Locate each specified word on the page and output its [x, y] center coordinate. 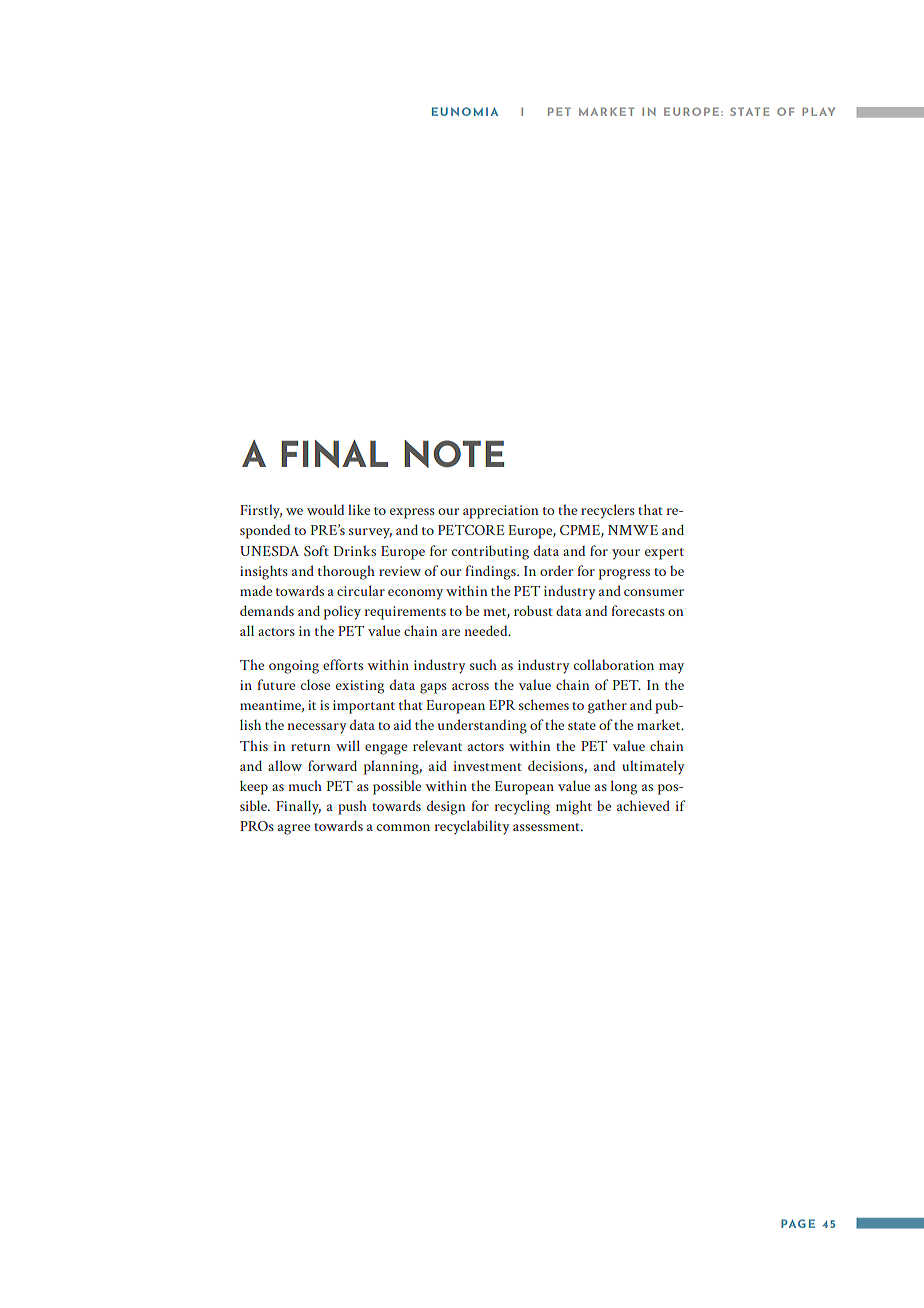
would [325, 509]
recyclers [608, 511]
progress [624, 574]
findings [491, 572]
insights [264, 572]
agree [294, 829]
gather [607, 706]
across [470, 686]
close [315, 684]
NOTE [454, 454]
